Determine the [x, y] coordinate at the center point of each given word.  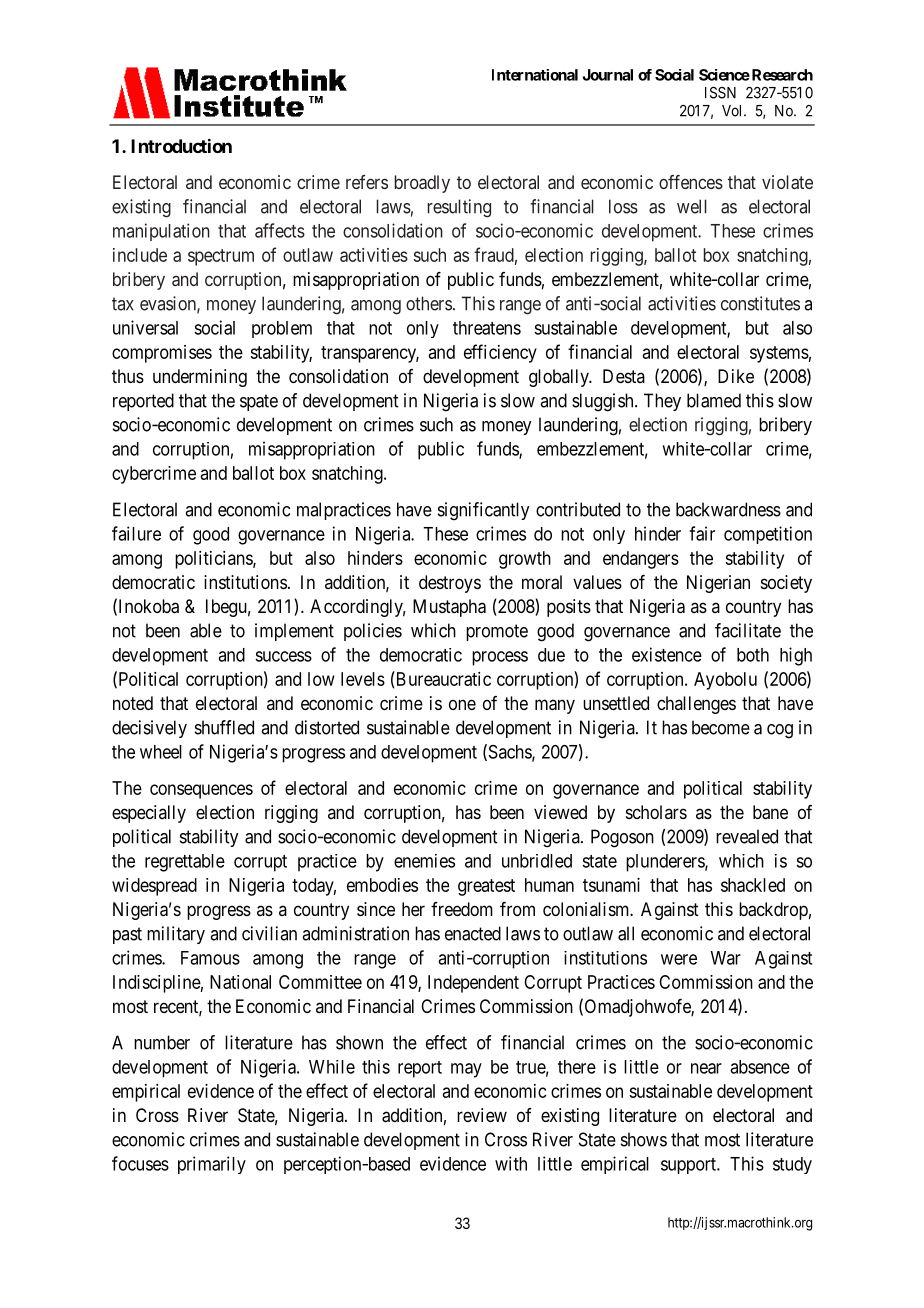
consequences [201, 791]
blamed [714, 400]
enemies [424, 861]
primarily [212, 1165]
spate [259, 402]
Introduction [181, 145]
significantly [483, 511]
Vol [733, 111]
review [482, 1115]
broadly [422, 184]
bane [770, 812]
